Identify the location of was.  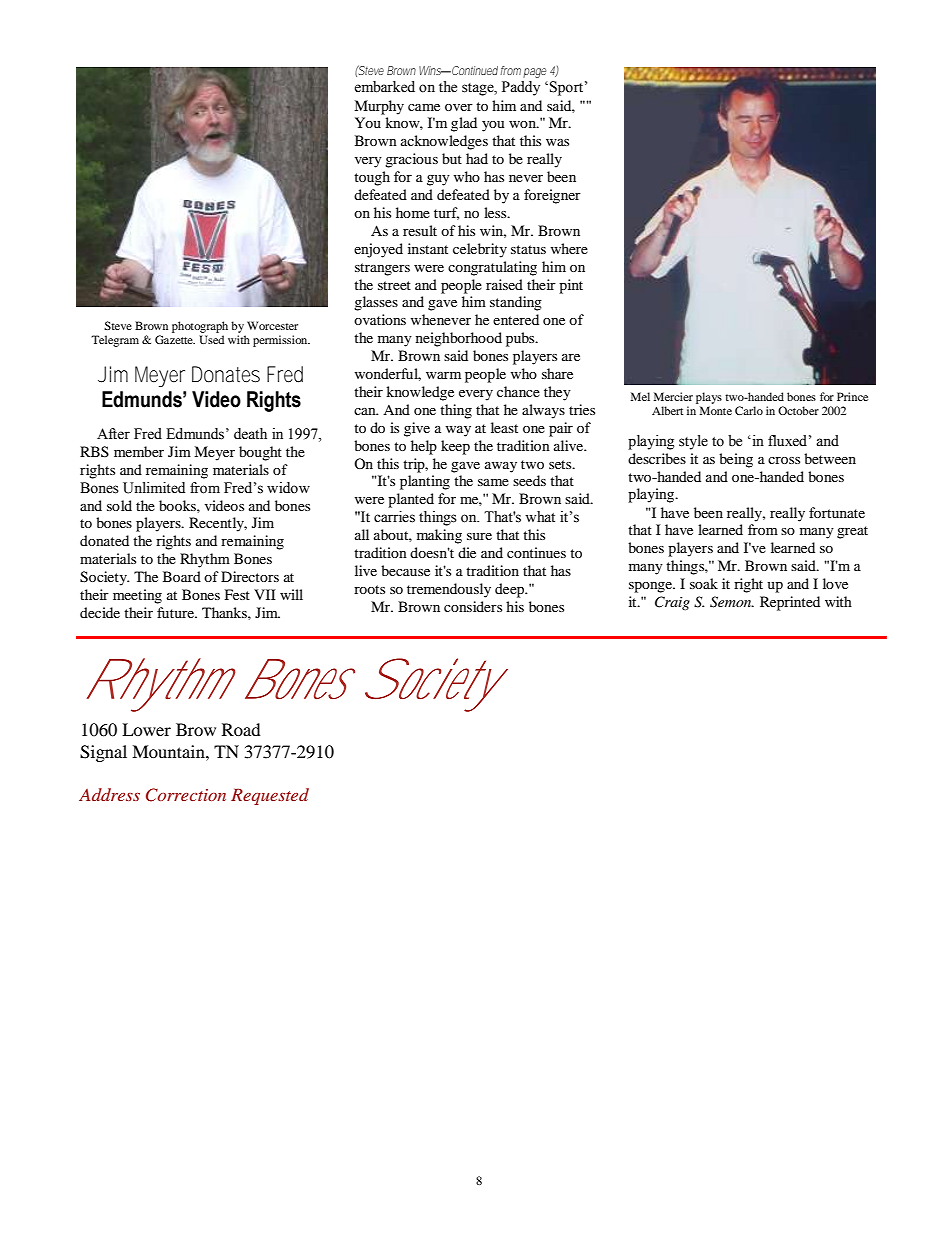
(557, 142).
